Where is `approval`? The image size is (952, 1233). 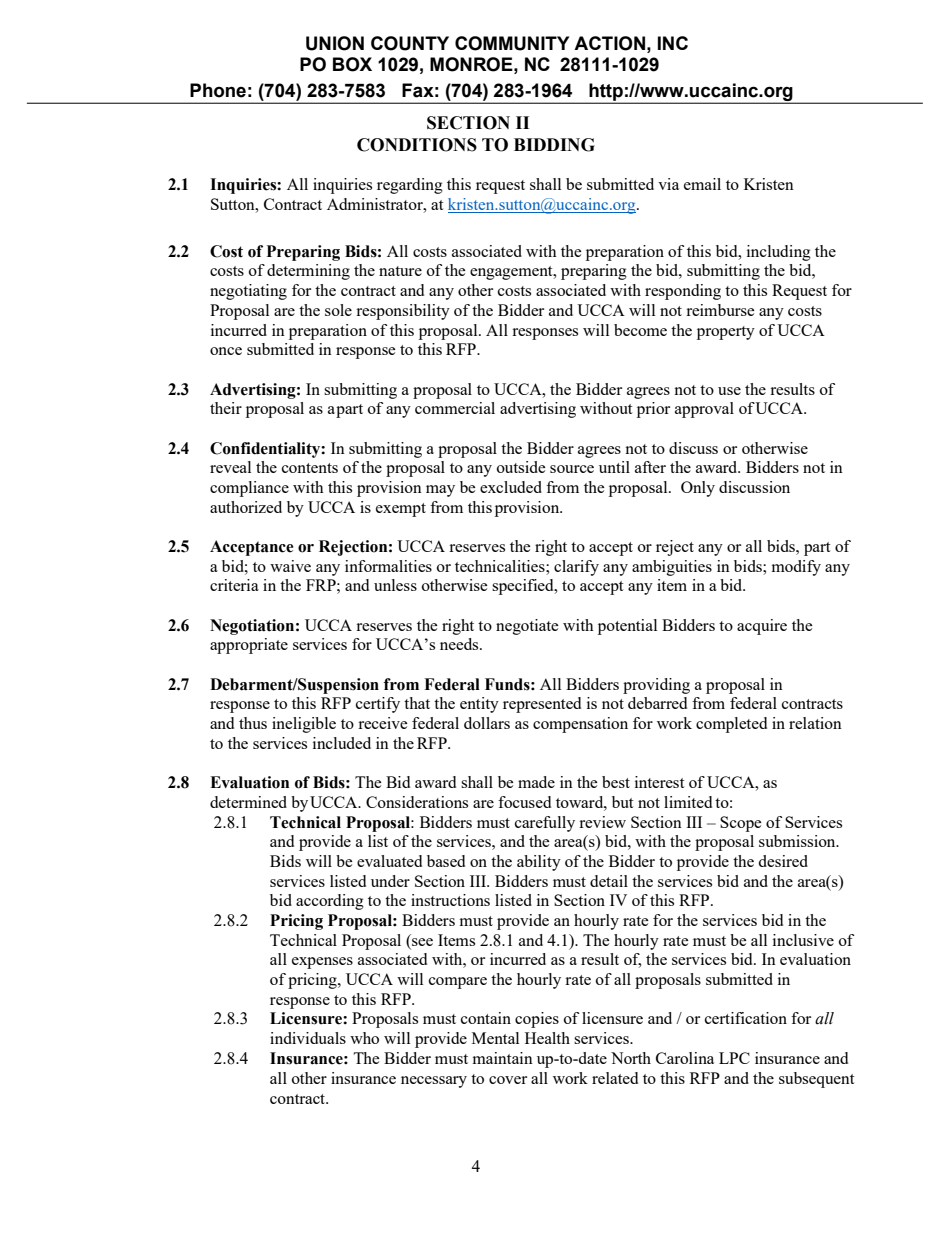
approval is located at coordinates (704, 410).
